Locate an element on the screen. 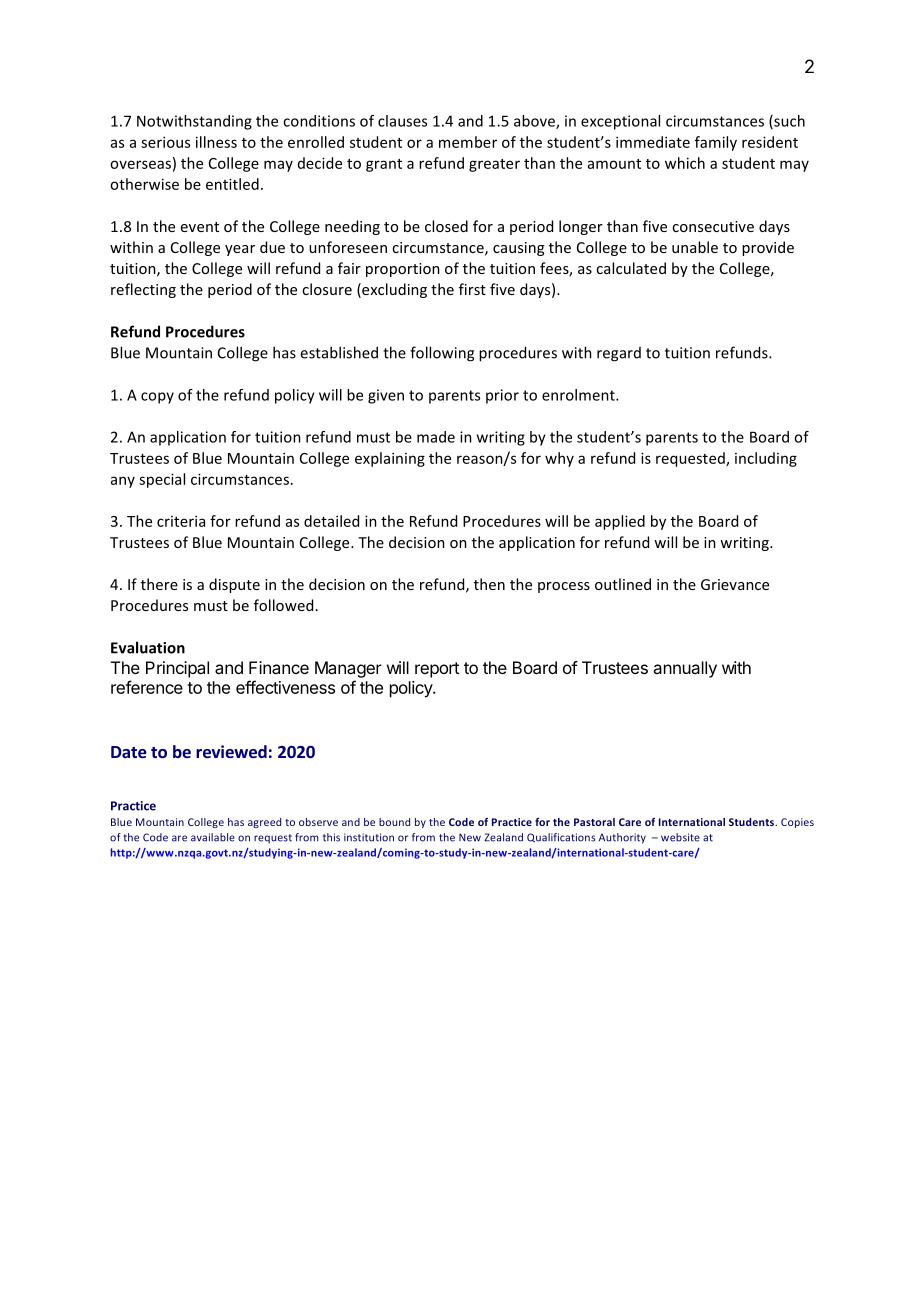  following is located at coordinates (442, 354).
